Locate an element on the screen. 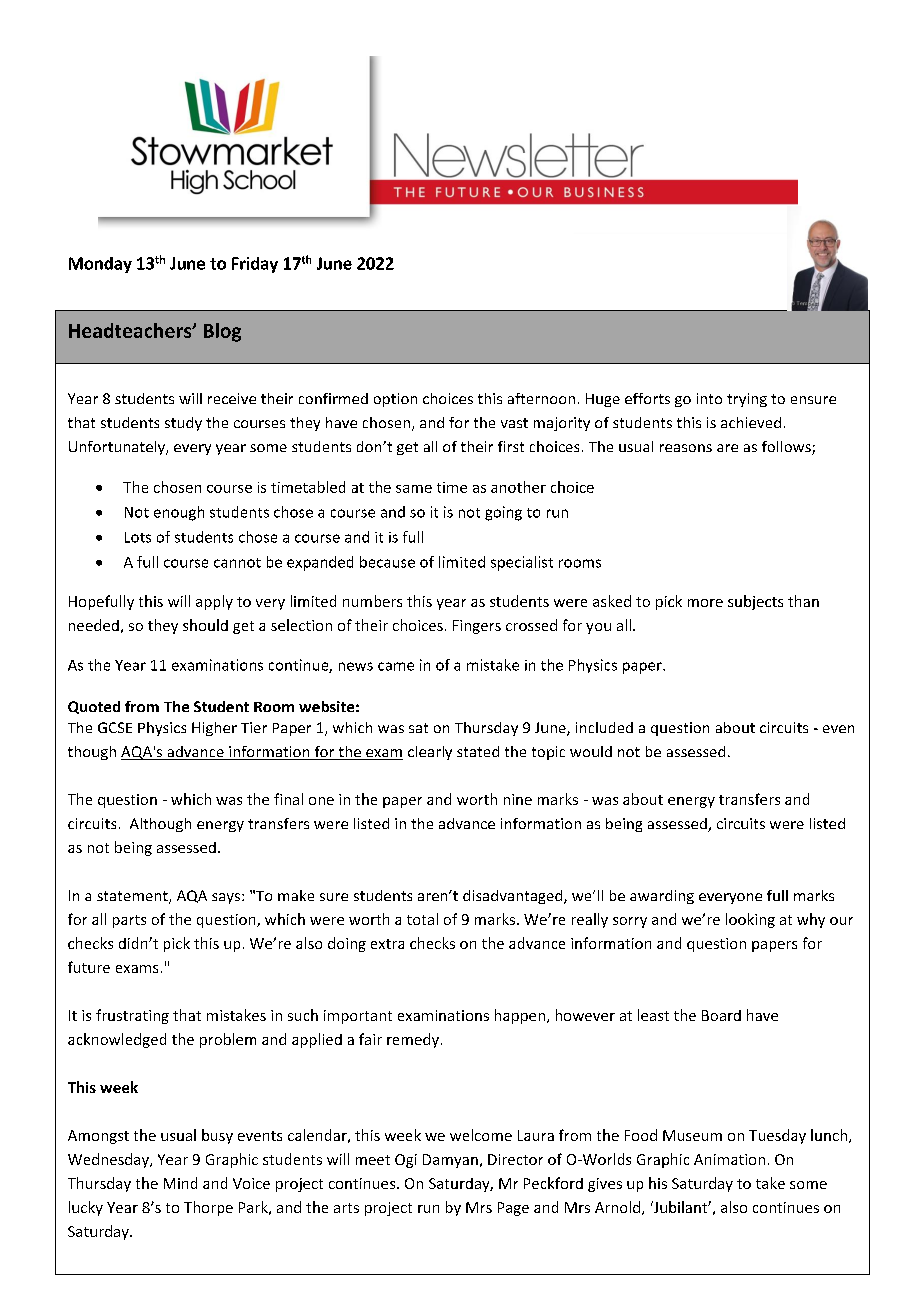 This screenshot has width=924, height=1308. total is located at coordinates (422, 919).
